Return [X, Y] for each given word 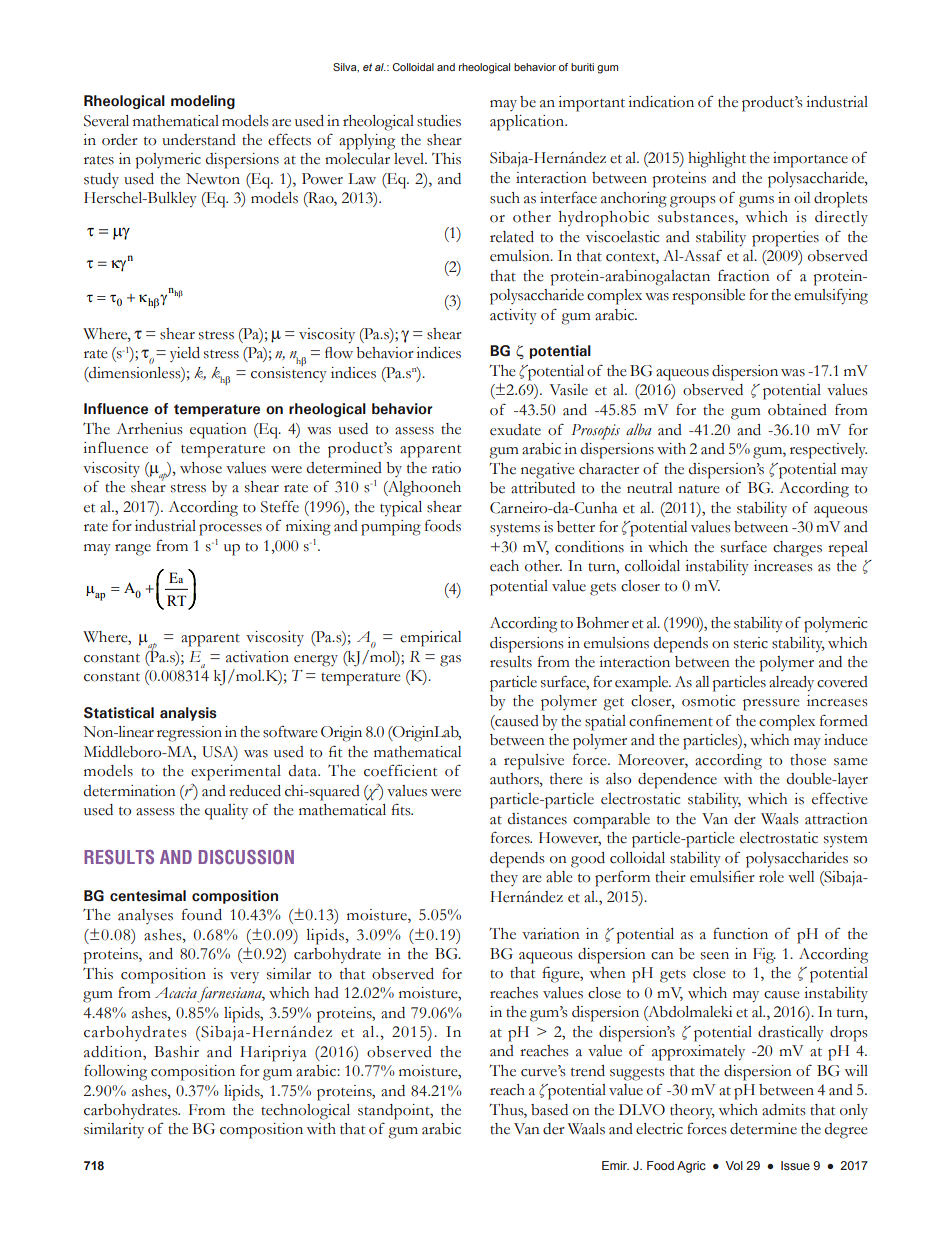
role [771, 877]
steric [751, 643]
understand [199, 140]
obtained [797, 410]
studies [439, 121]
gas [450, 661]
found [202, 915]
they [504, 878]
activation [257, 657]
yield [185, 354]
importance [810, 160]
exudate [515, 430]
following [115, 1072]
